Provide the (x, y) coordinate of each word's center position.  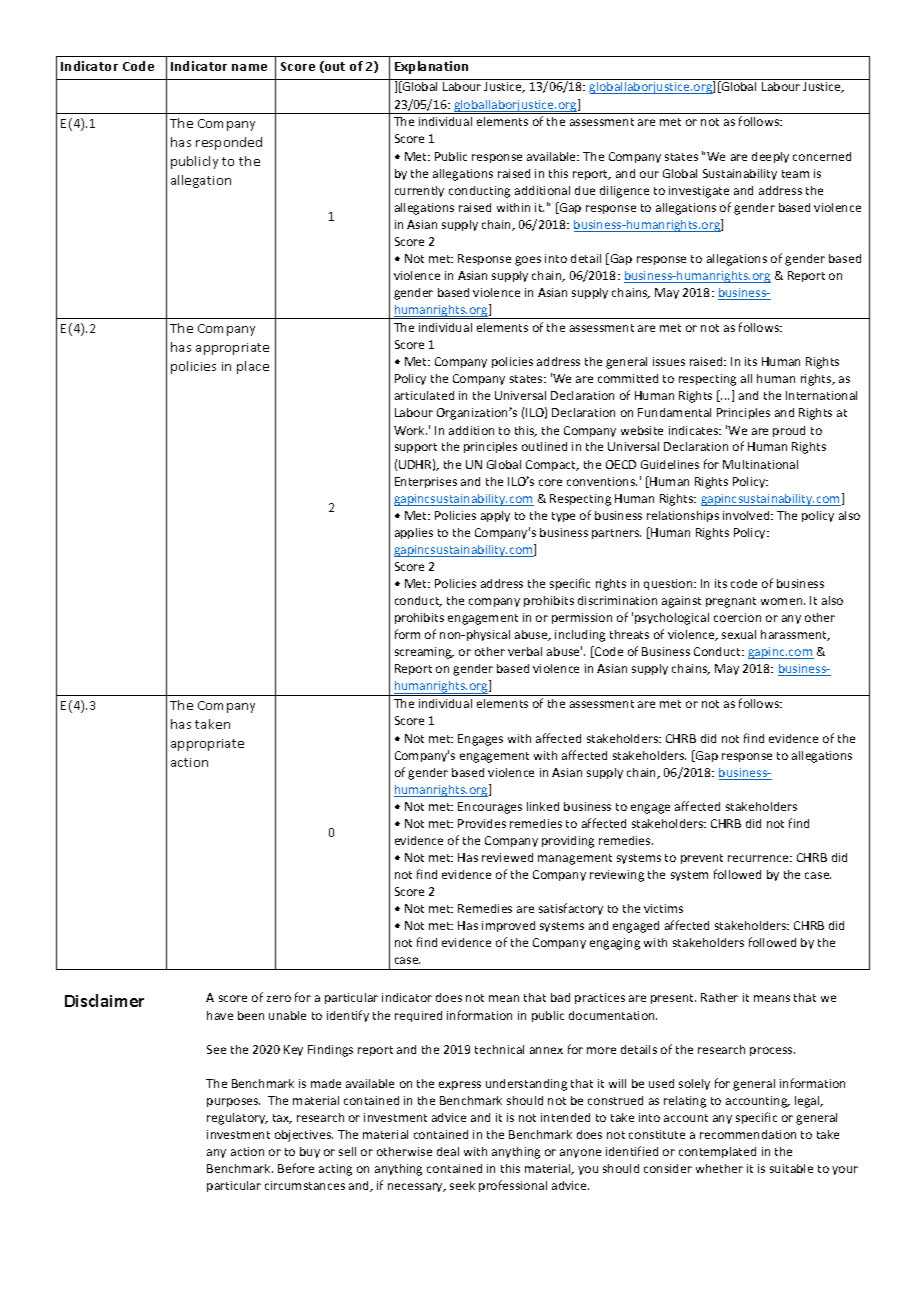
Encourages (490, 808)
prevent (702, 859)
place (253, 367)
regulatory (237, 1119)
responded (229, 143)
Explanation (431, 67)
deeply (770, 157)
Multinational (760, 464)
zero (279, 998)
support (416, 448)
